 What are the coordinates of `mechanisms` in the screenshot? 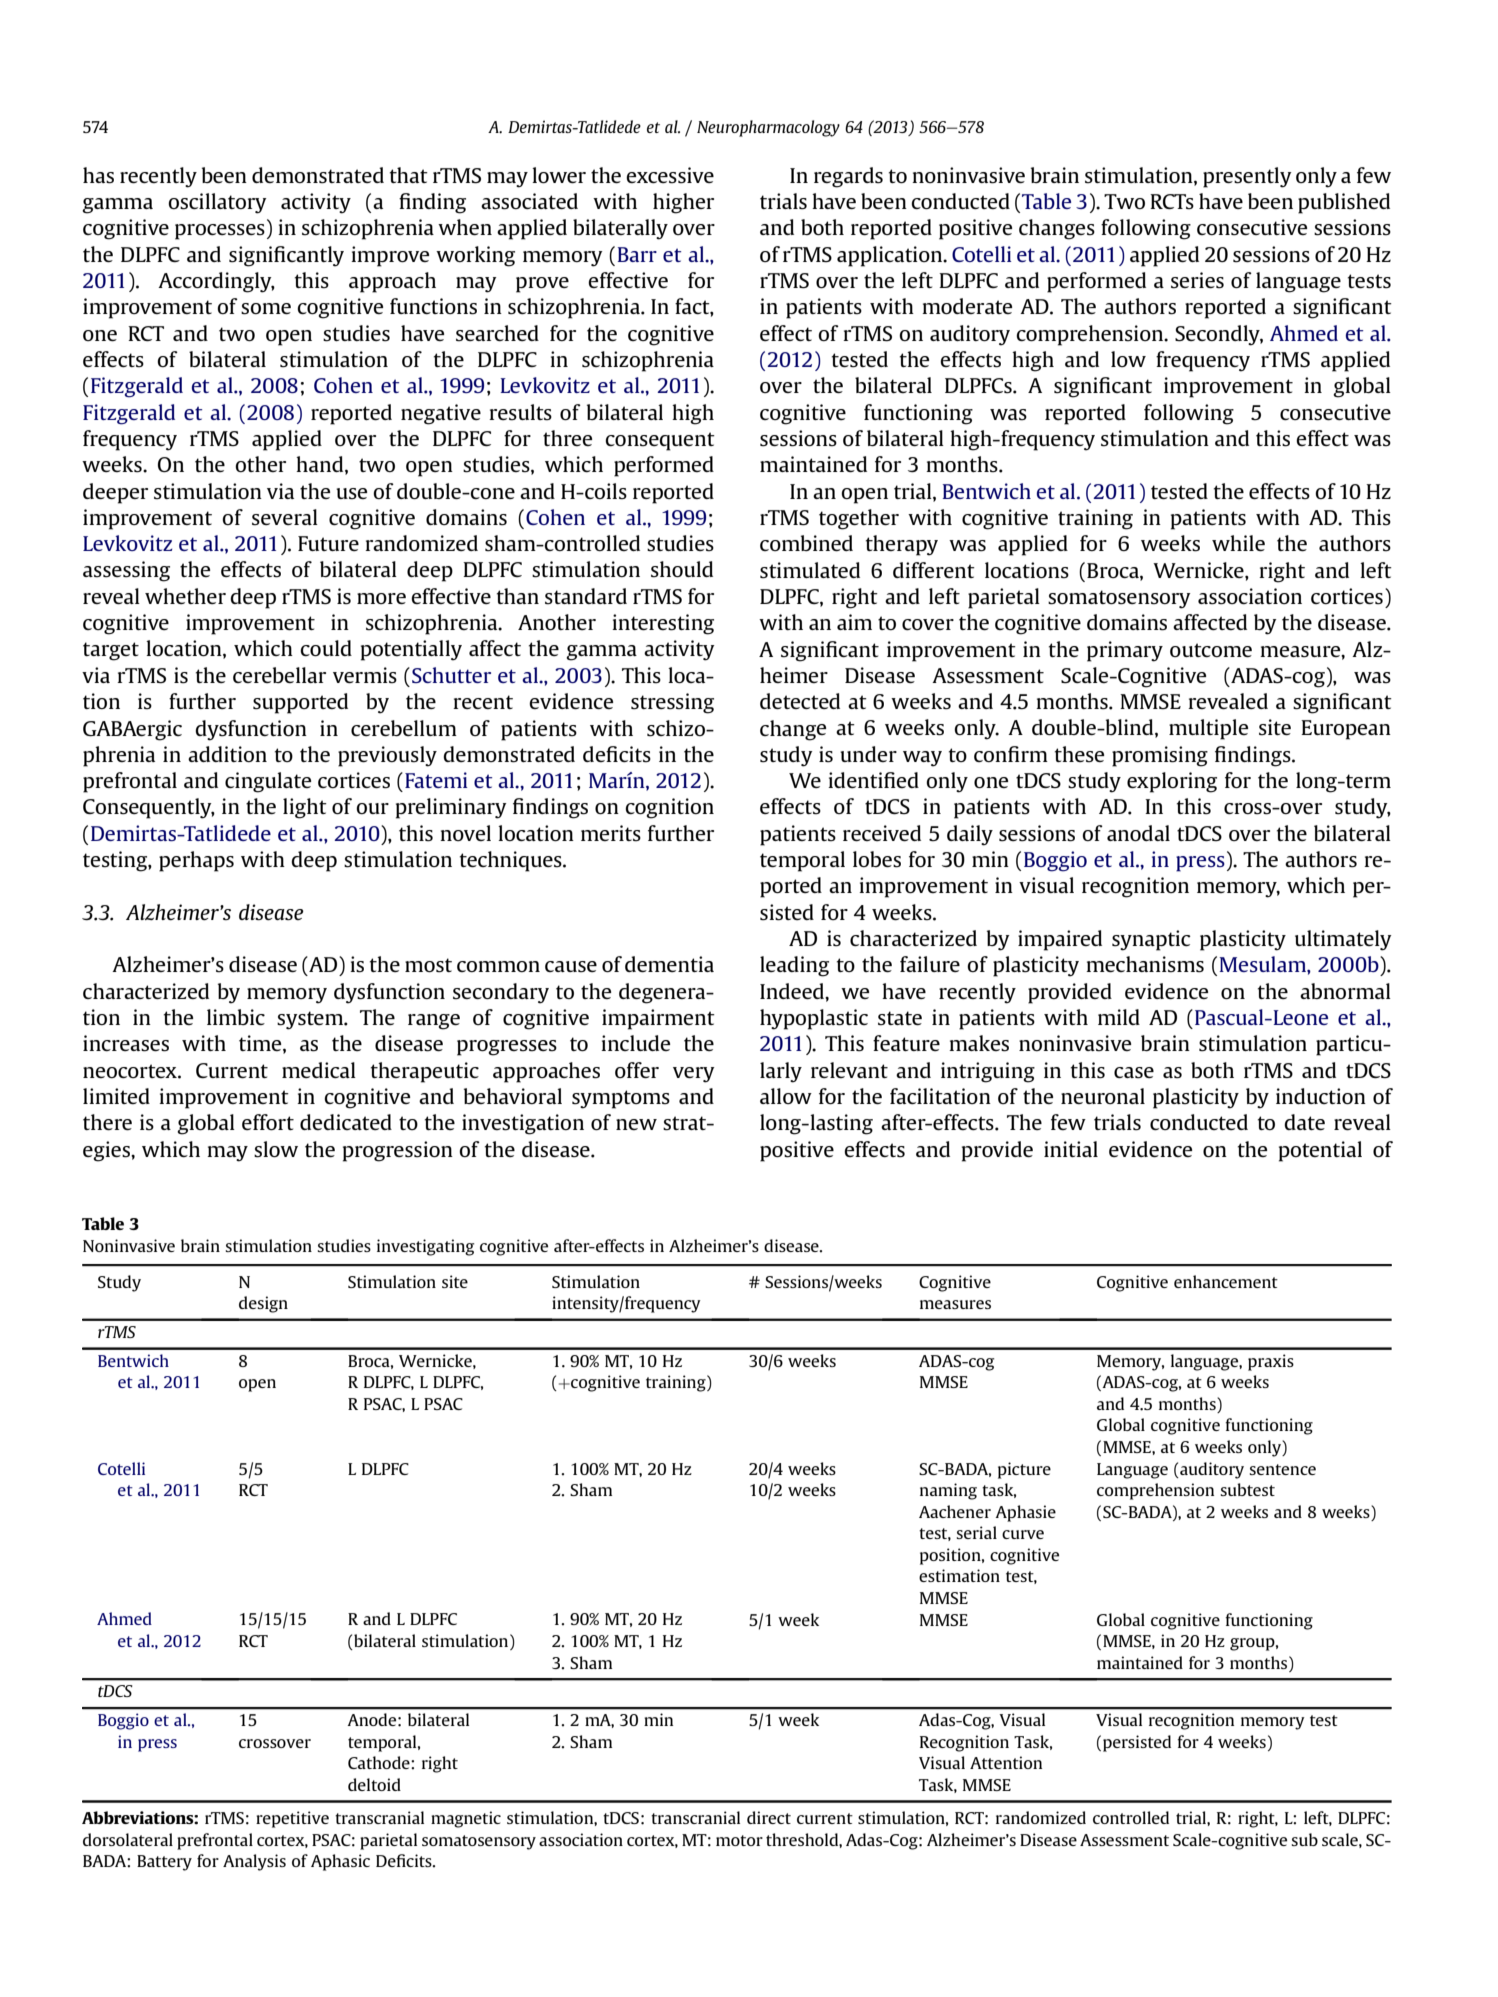 It's located at (1145, 964).
